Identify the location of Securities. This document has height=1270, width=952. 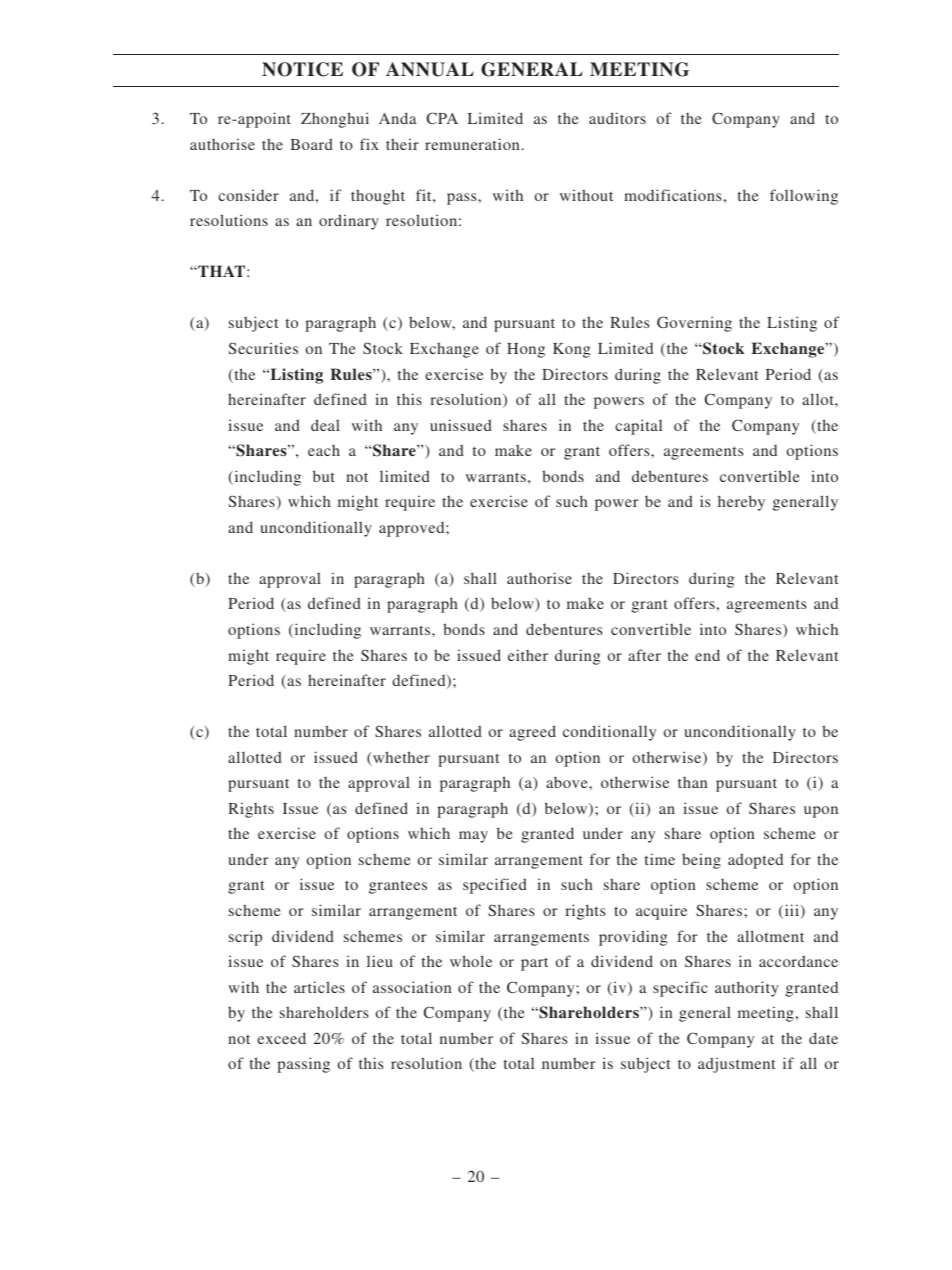
(263, 348).
